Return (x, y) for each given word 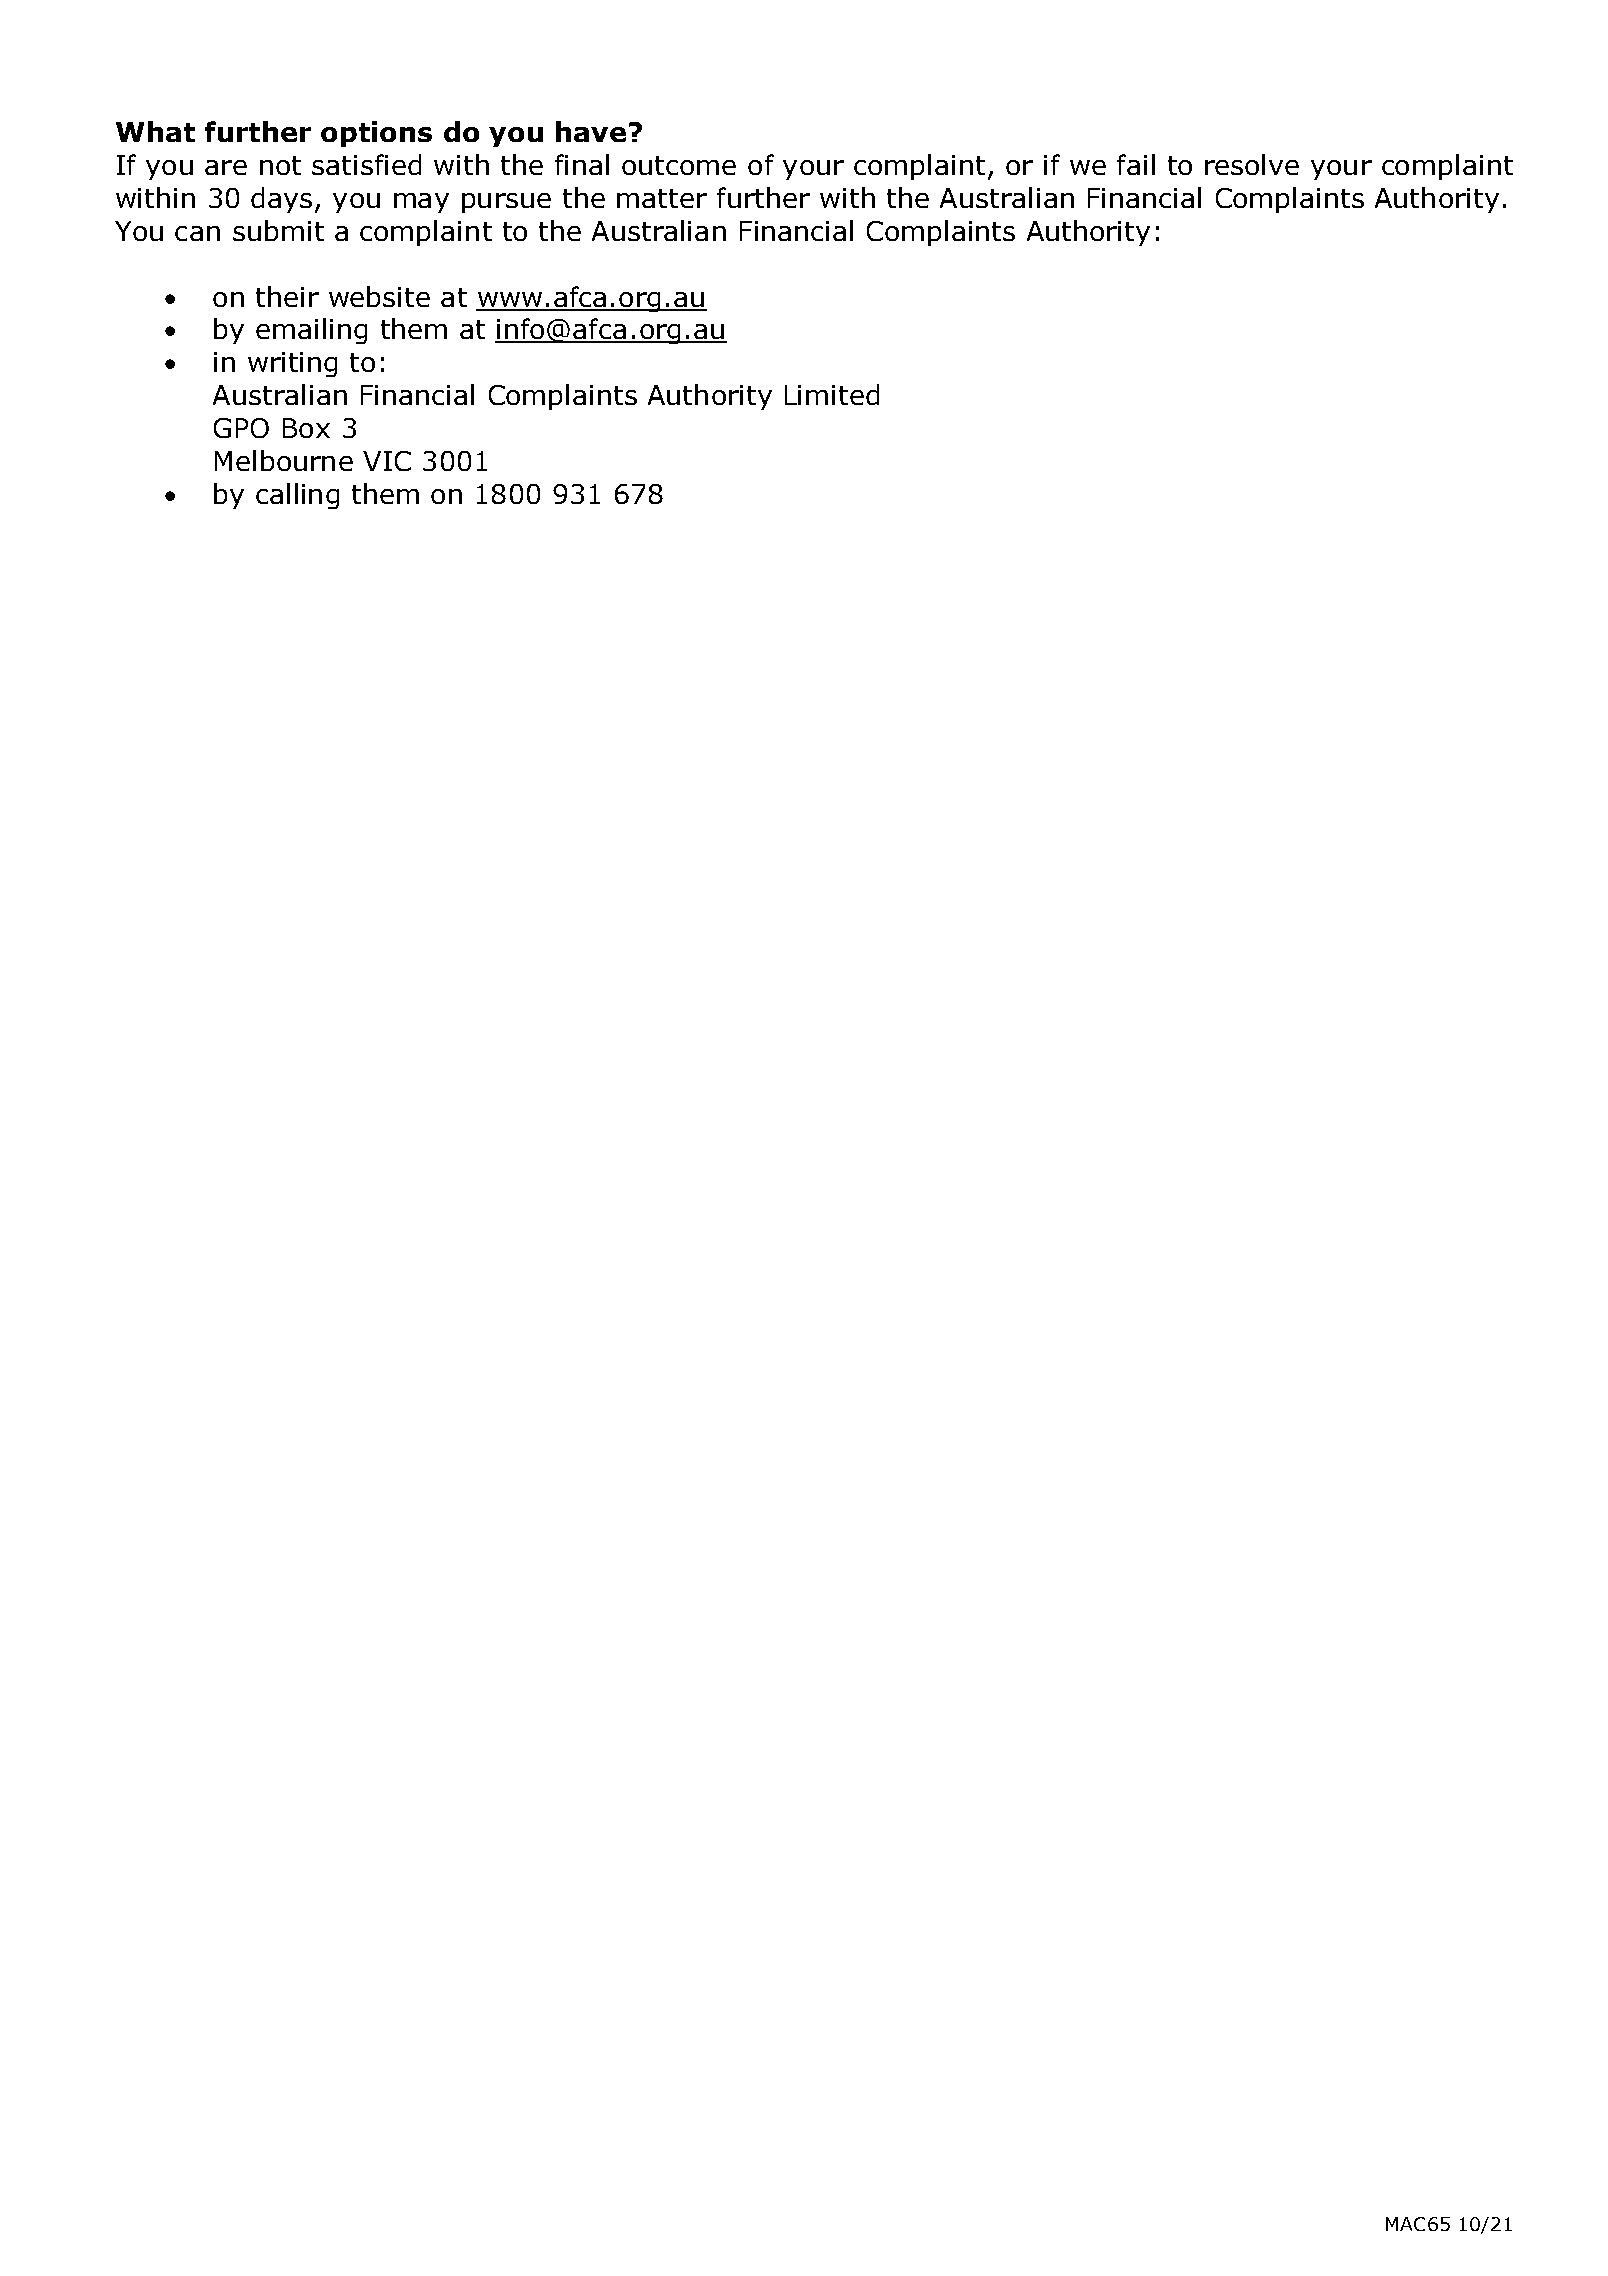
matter (662, 198)
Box (306, 428)
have (591, 131)
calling (297, 496)
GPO (241, 428)
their (287, 296)
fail (1136, 164)
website (379, 296)
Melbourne (284, 460)
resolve (1252, 164)
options (376, 134)
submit (278, 230)
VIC (387, 461)
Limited (832, 394)
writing (292, 364)
